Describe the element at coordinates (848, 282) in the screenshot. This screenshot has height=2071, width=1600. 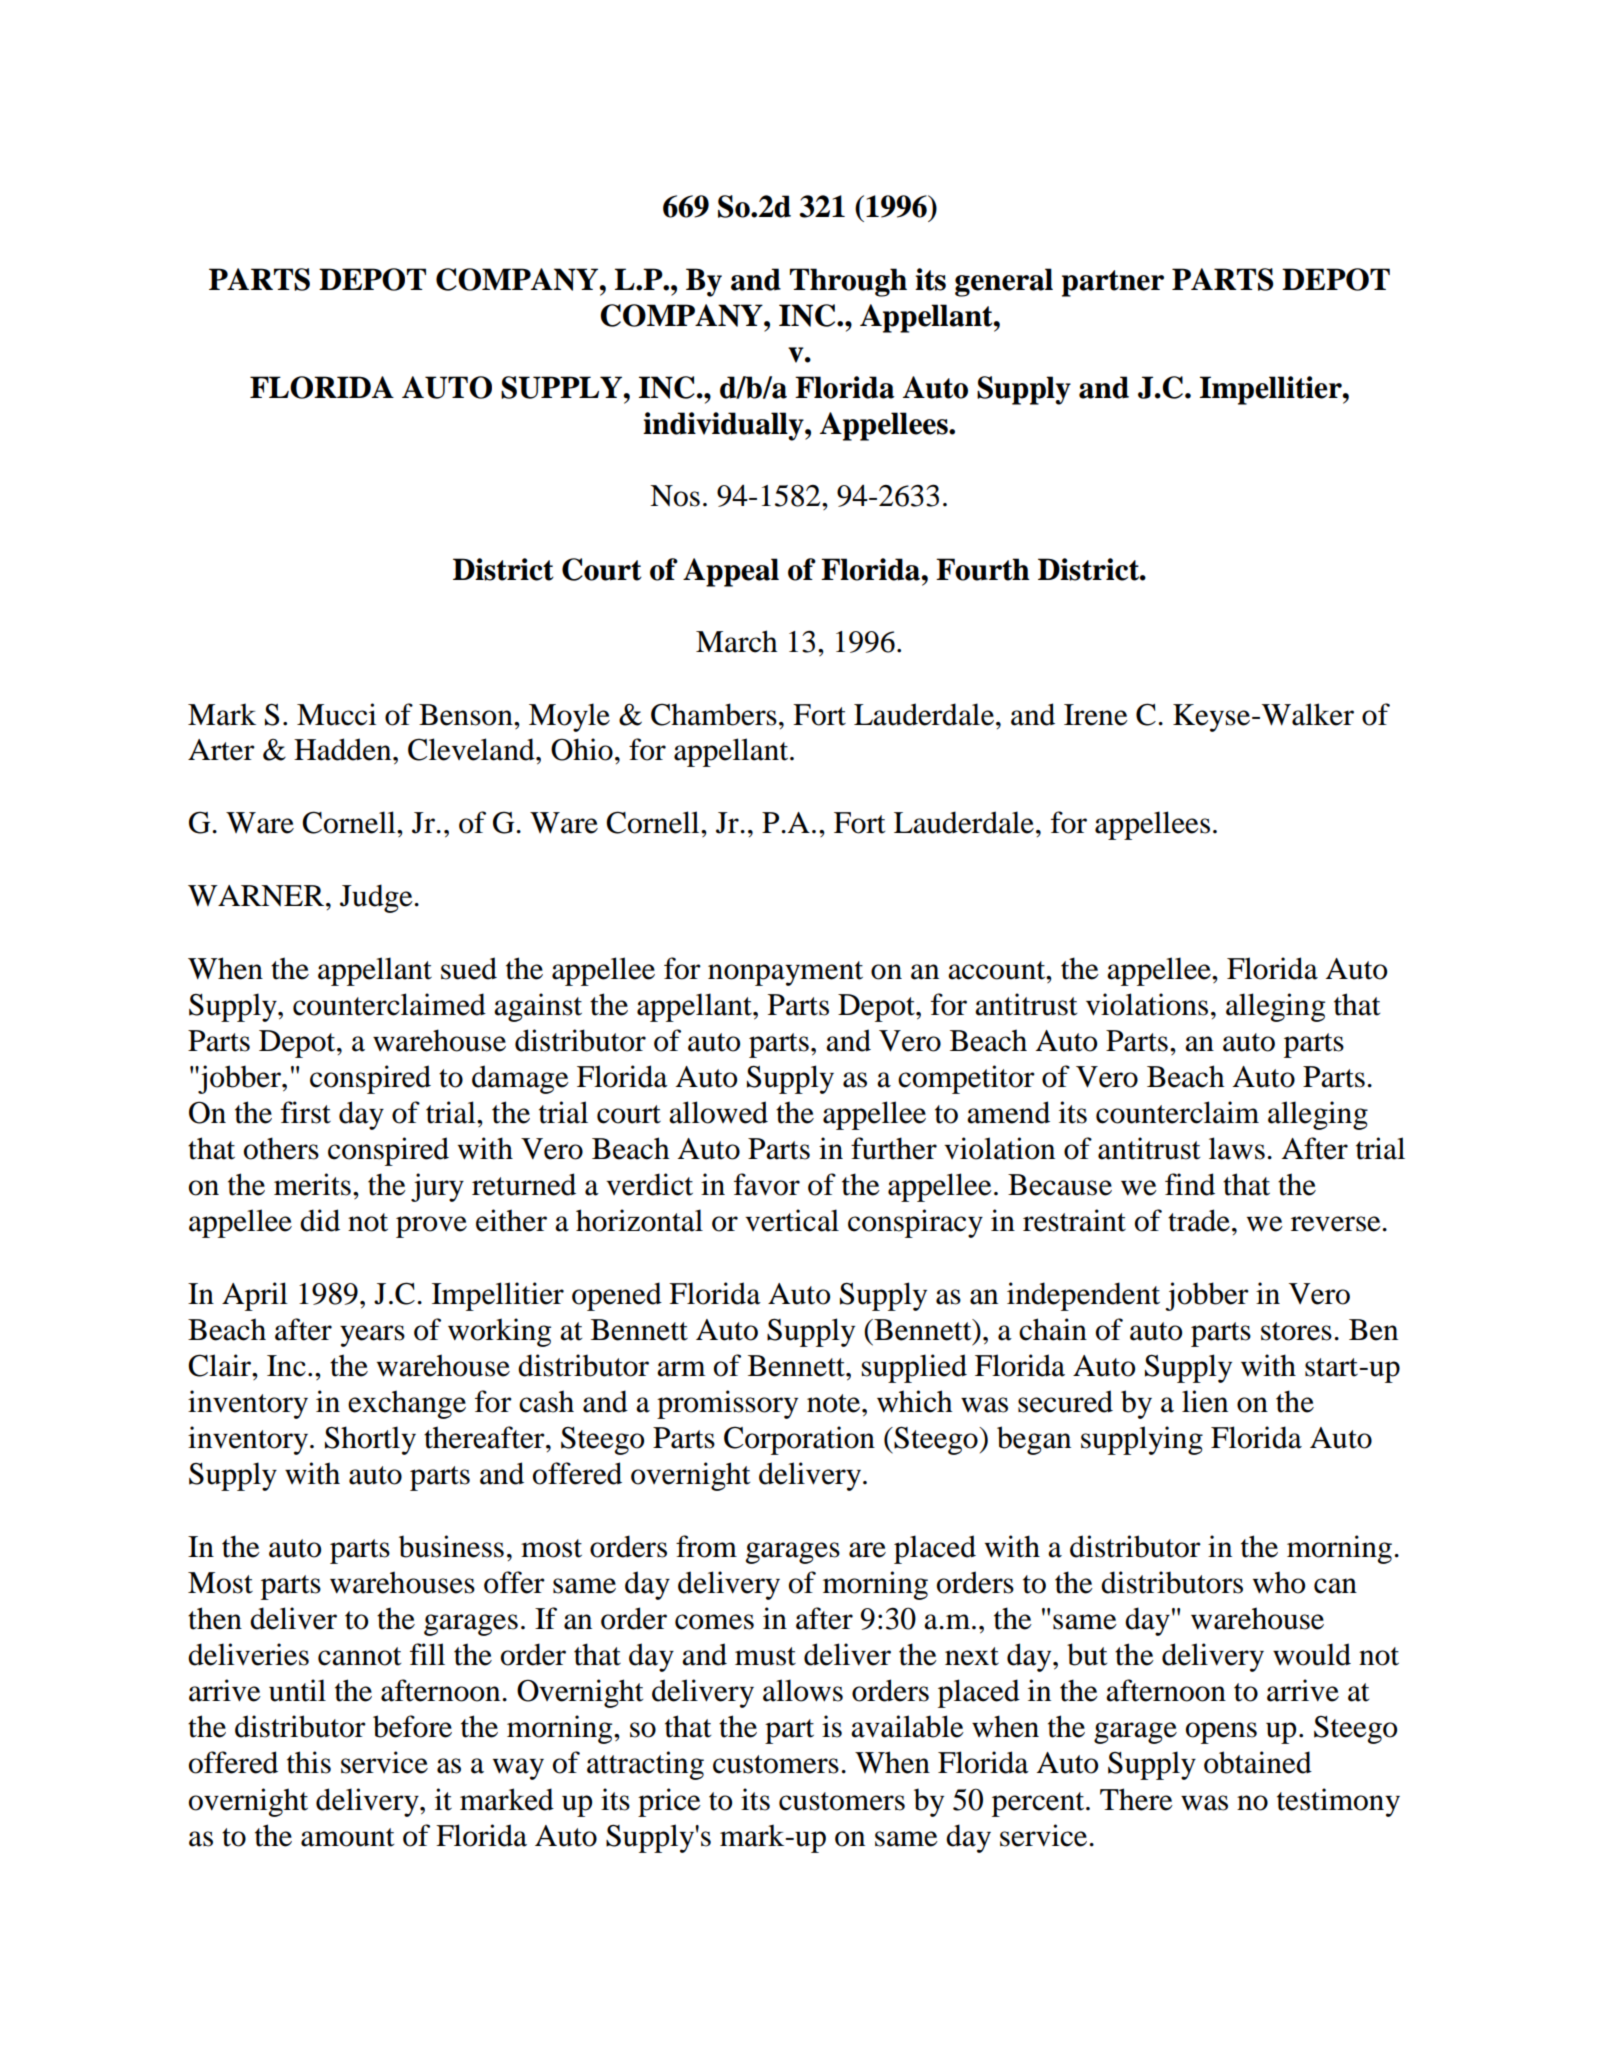
I see `Through` at that location.
